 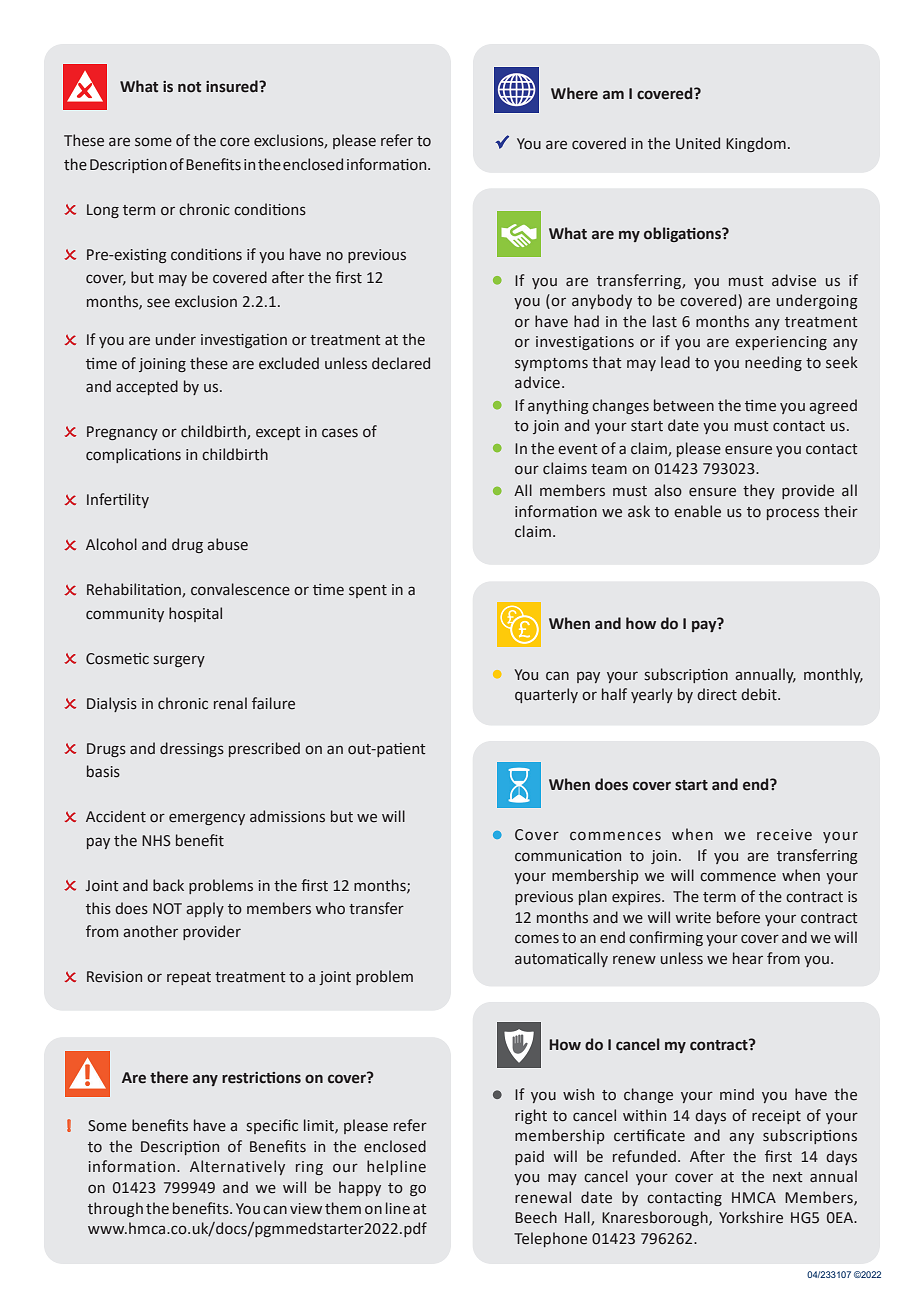 What do you see at coordinates (751, 1217) in the screenshot?
I see `Yorkshire` at bounding box center [751, 1217].
